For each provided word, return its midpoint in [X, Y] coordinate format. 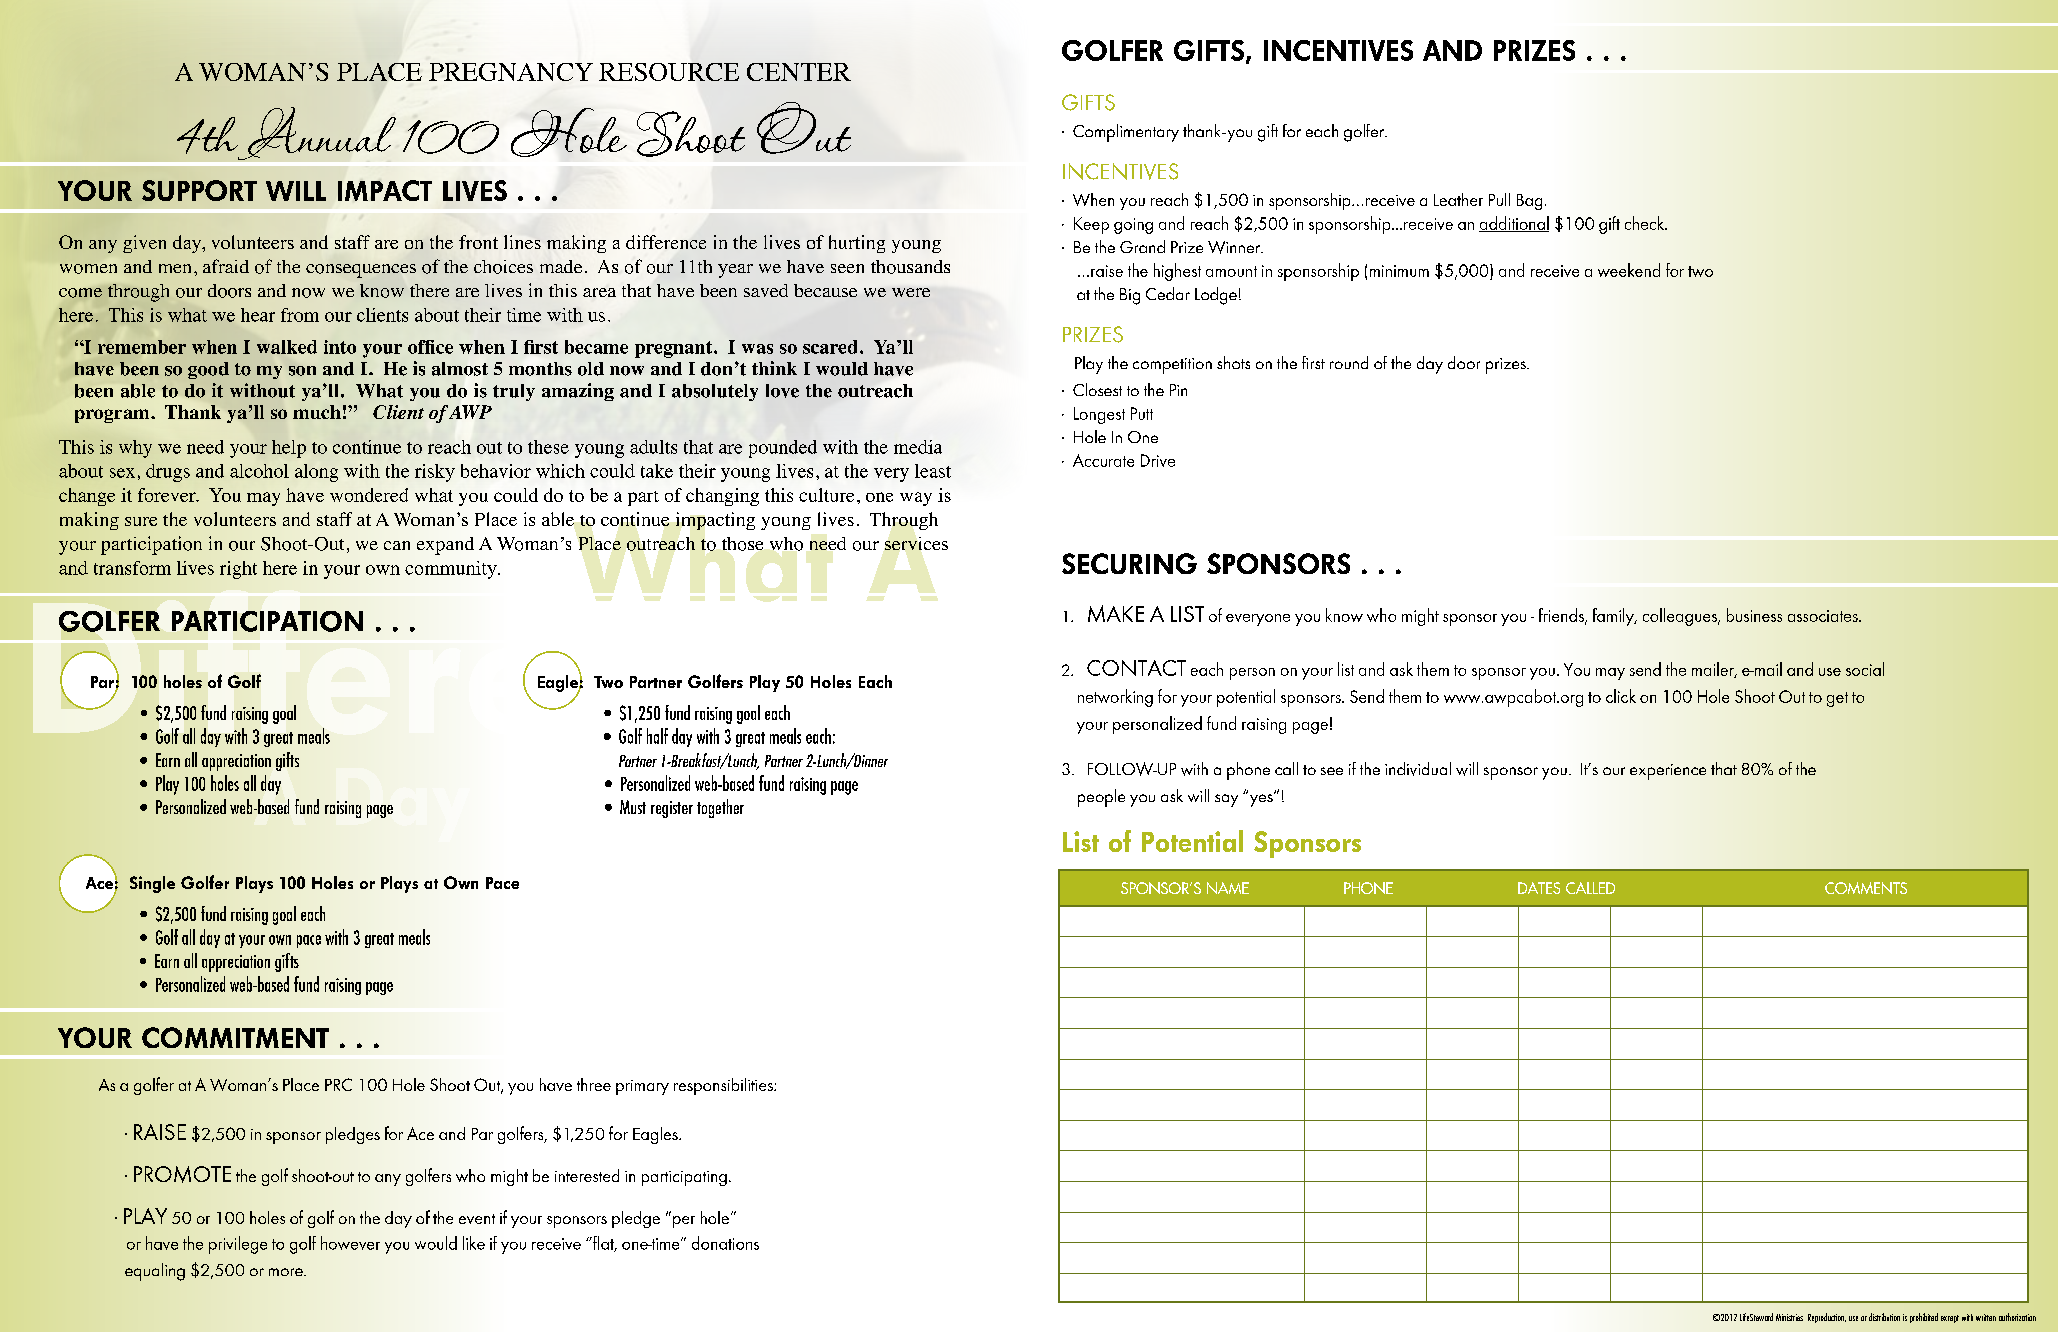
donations [725, 1243]
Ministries [1789, 1317]
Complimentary [1126, 133]
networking [1115, 698]
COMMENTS [1866, 888]
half [657, 736]
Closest [1097, 389]
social [1865, 669]
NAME [1228, 888]
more [287, 1272]
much [317, 412]
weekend [1629, 270]
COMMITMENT [235, 1037]
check [1646, 223]
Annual [315, 133]
